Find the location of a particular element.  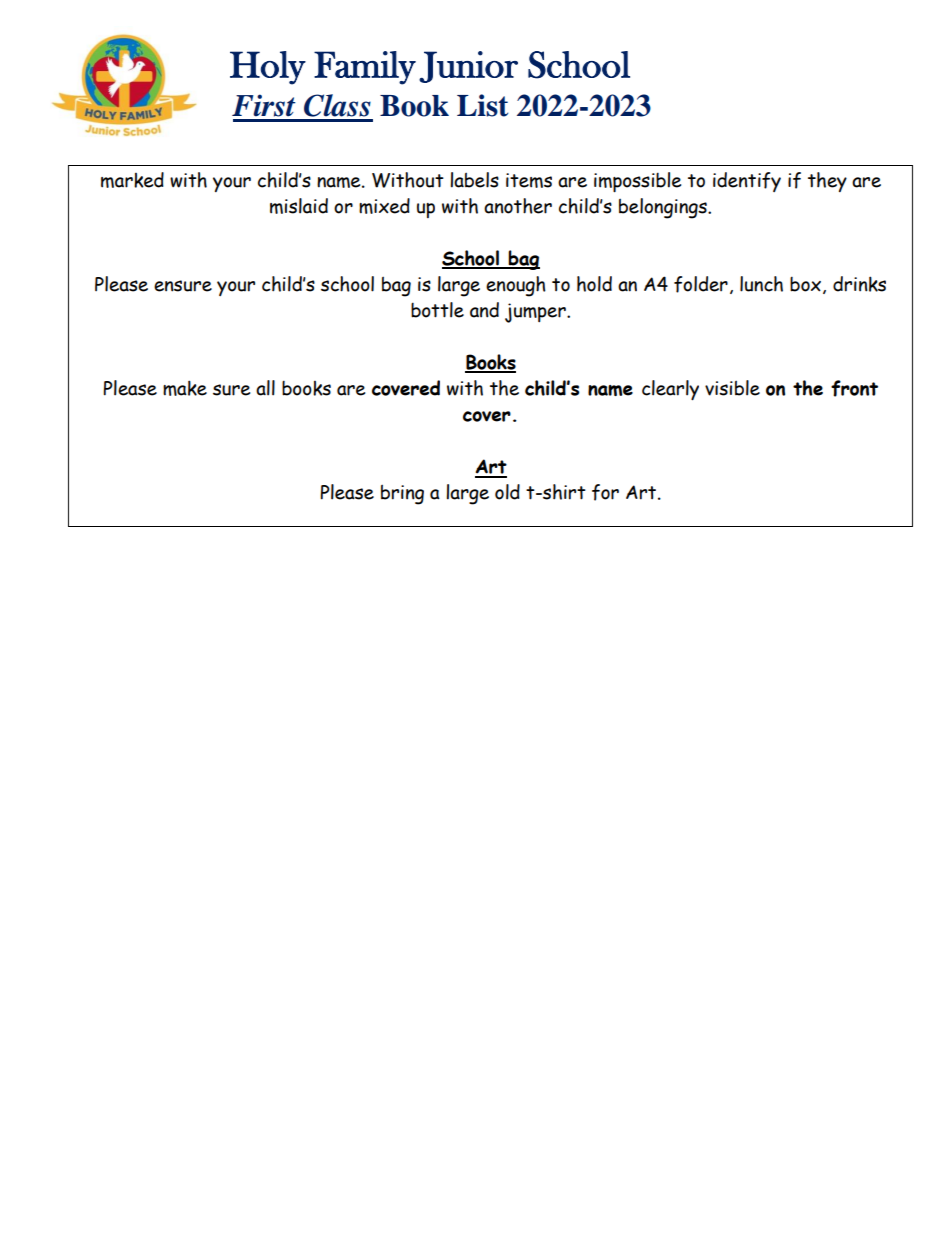

labels is located at coordinates (474, 180).
